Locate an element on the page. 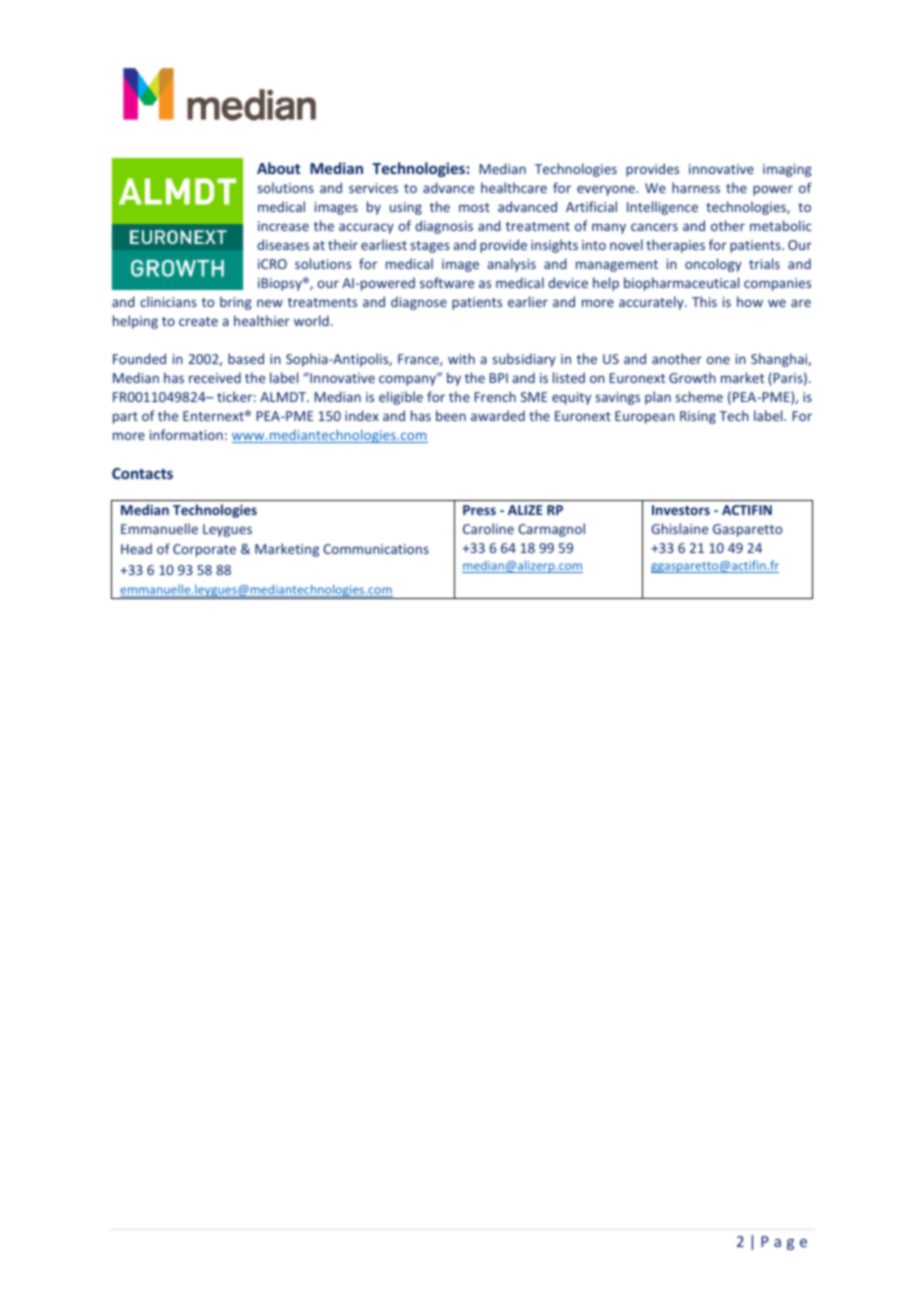 This page has width=924, height=1308. with is located at coordinates (461, 358).
